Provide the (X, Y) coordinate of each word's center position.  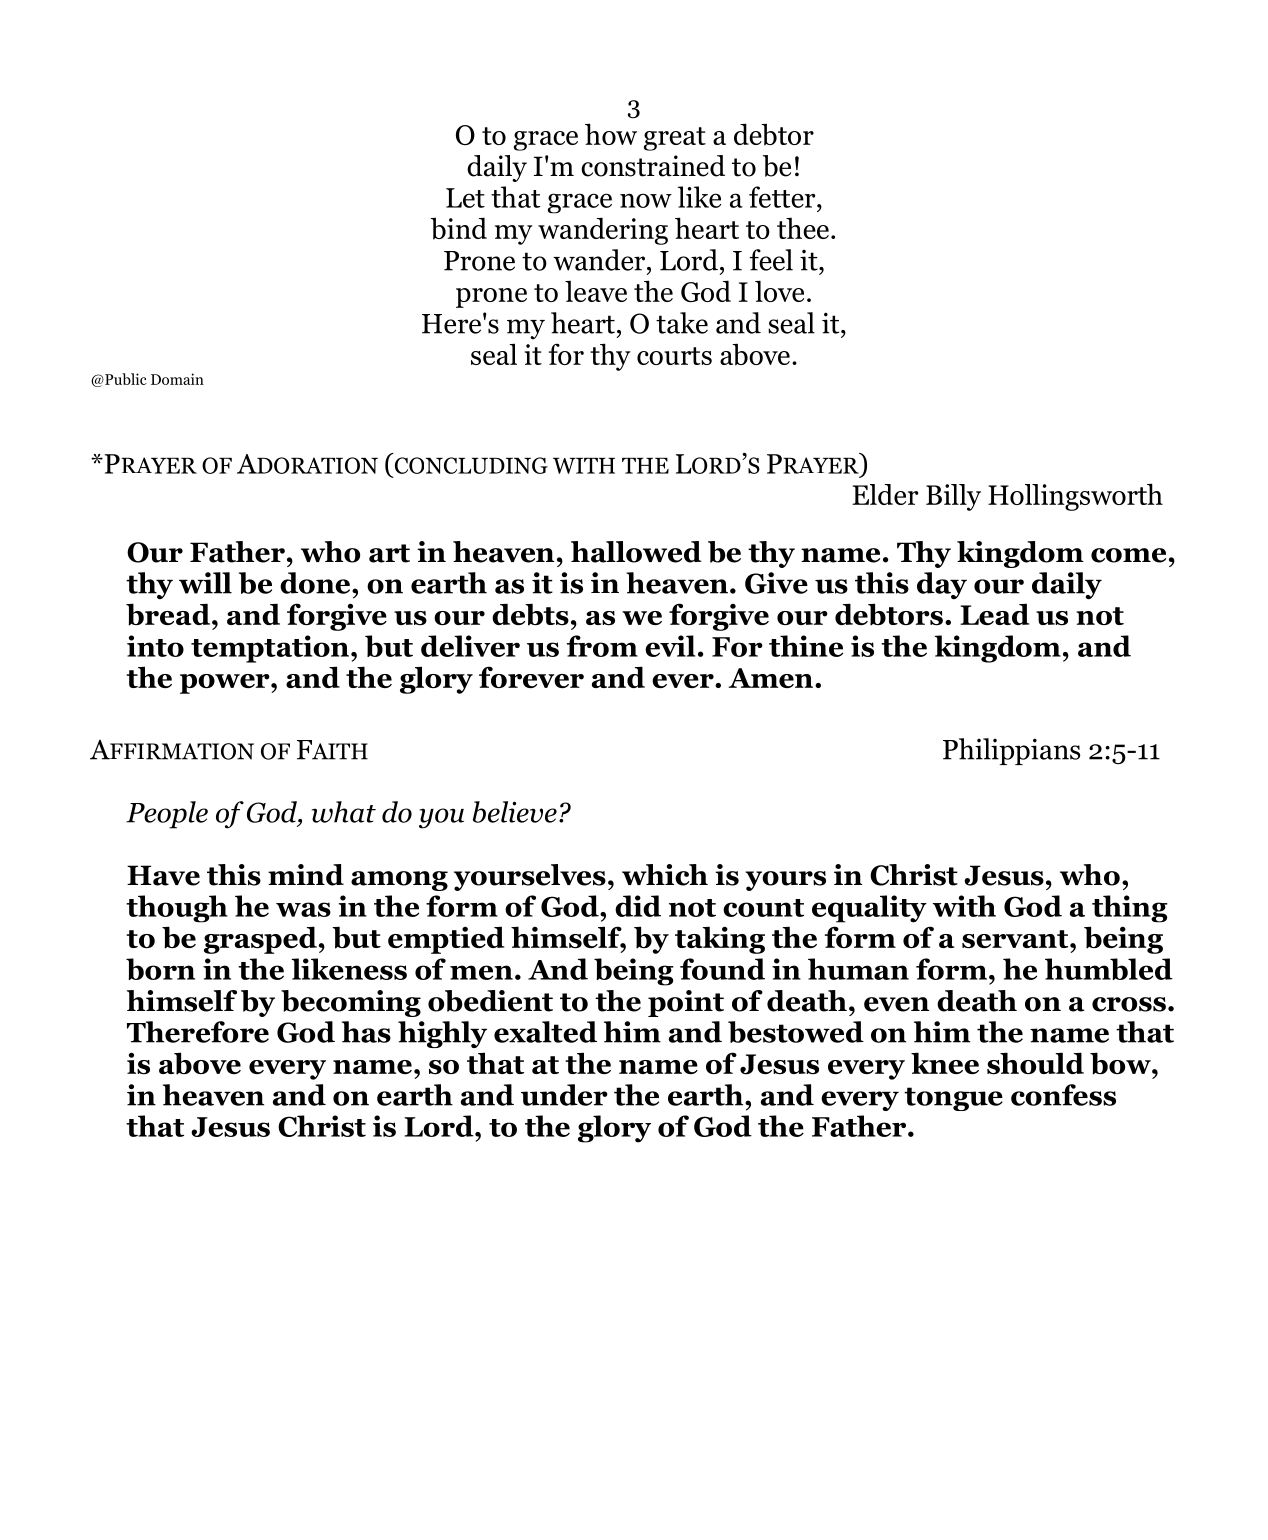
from (602, 646)
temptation (270, 649)
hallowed (636, 552)
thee (803, 228)
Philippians (1011, 751)
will (205, 583)
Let (465, 198)
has (366, 1032)
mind (306, 875)
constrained (653, 166)
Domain (177, 379)
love (779, 291)
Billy (953, 497)
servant (1016, 939)
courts (674, 356)
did (638, 906)
